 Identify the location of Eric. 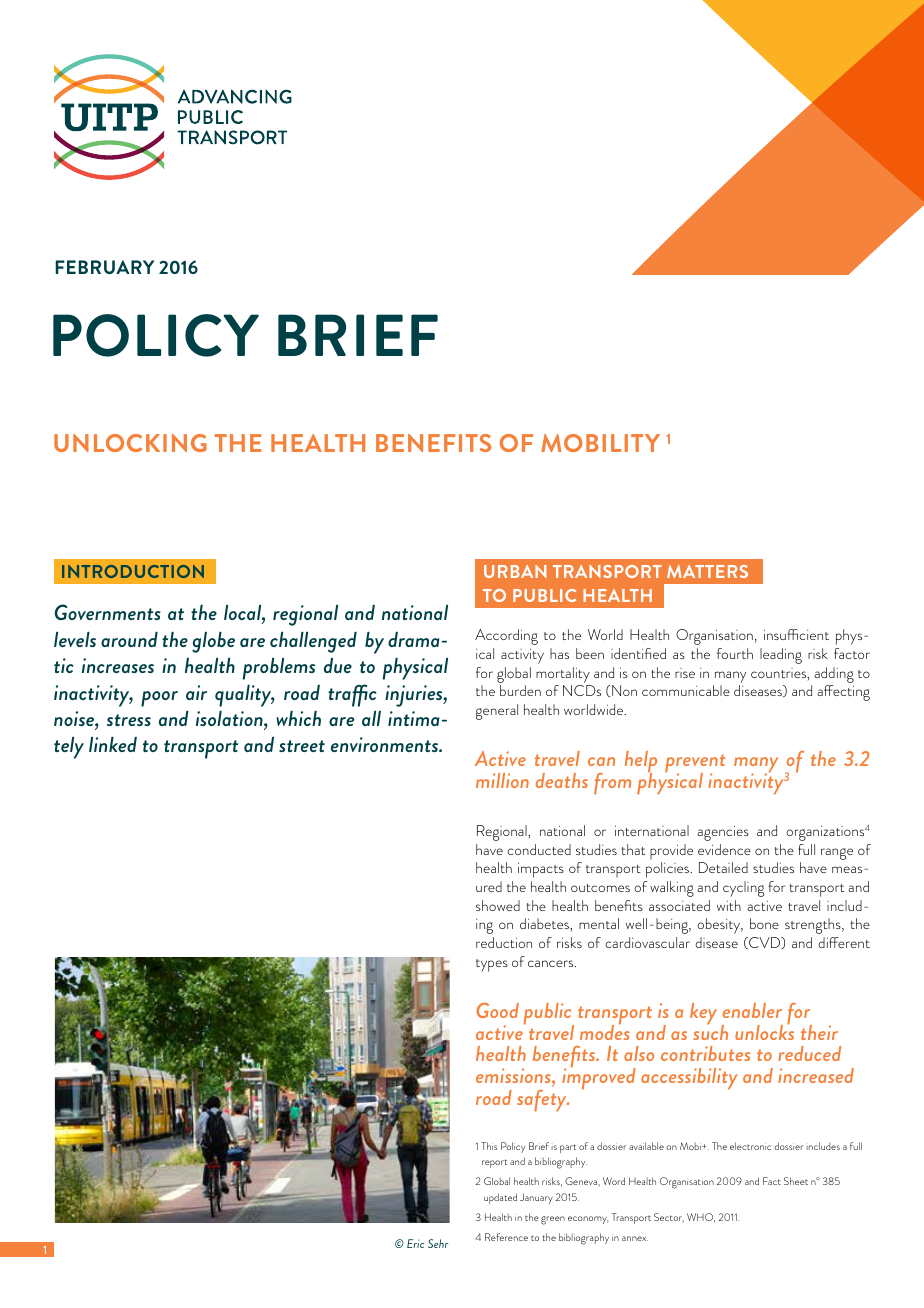
(415, 1243).
